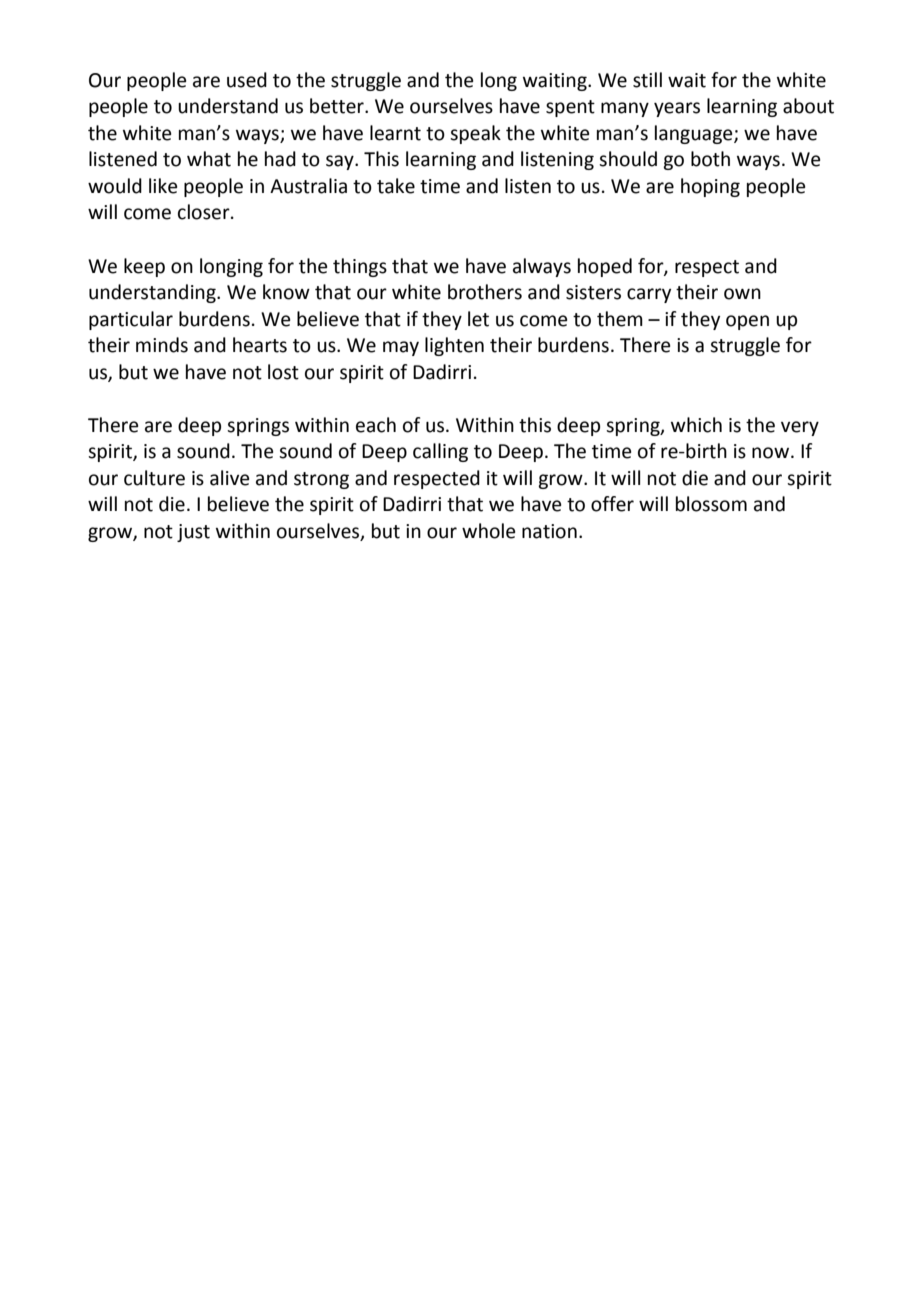 The height and width of the screenshot is (1308, 924). I want to click on own, so click(742, 294).
